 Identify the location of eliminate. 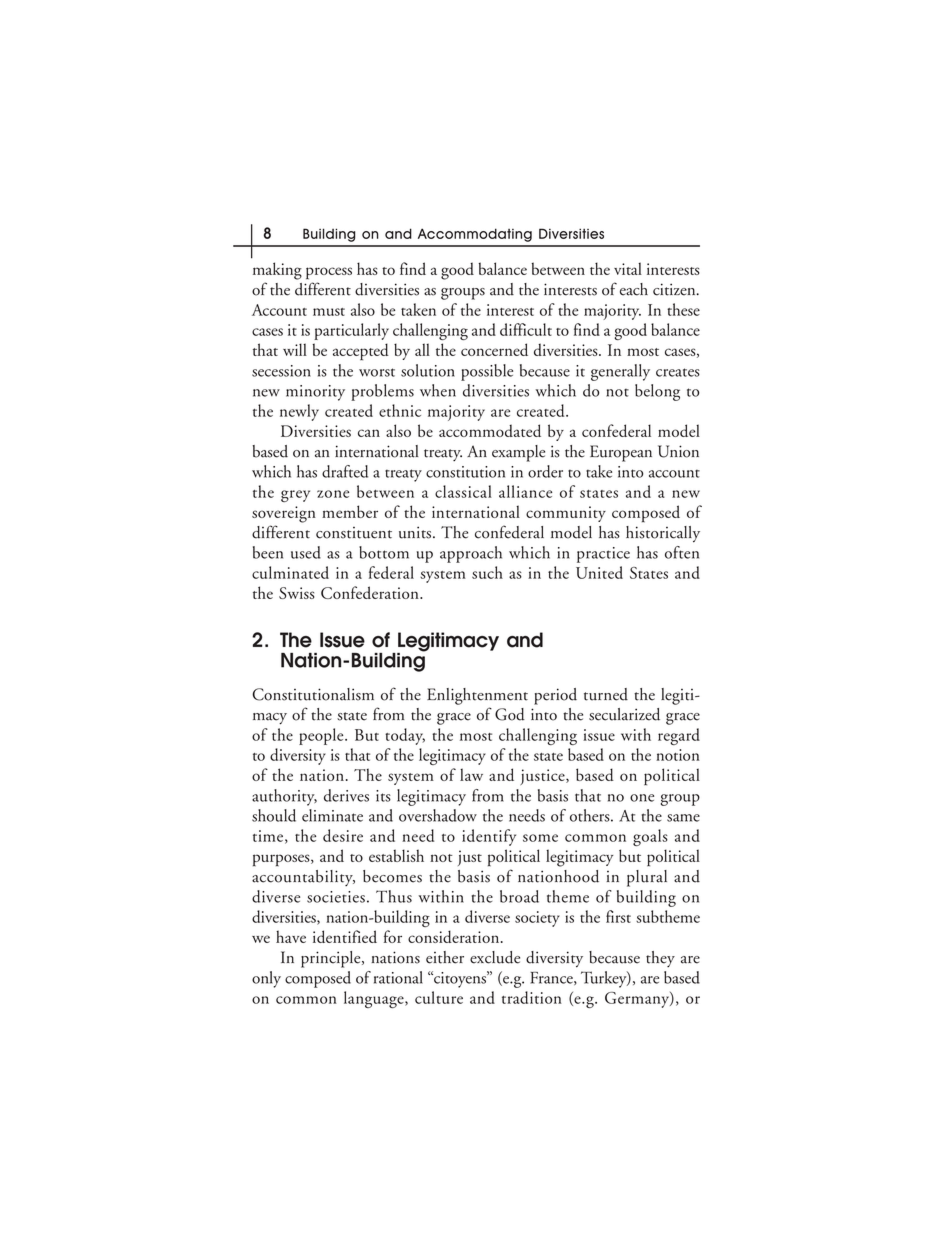
(332, 815).
